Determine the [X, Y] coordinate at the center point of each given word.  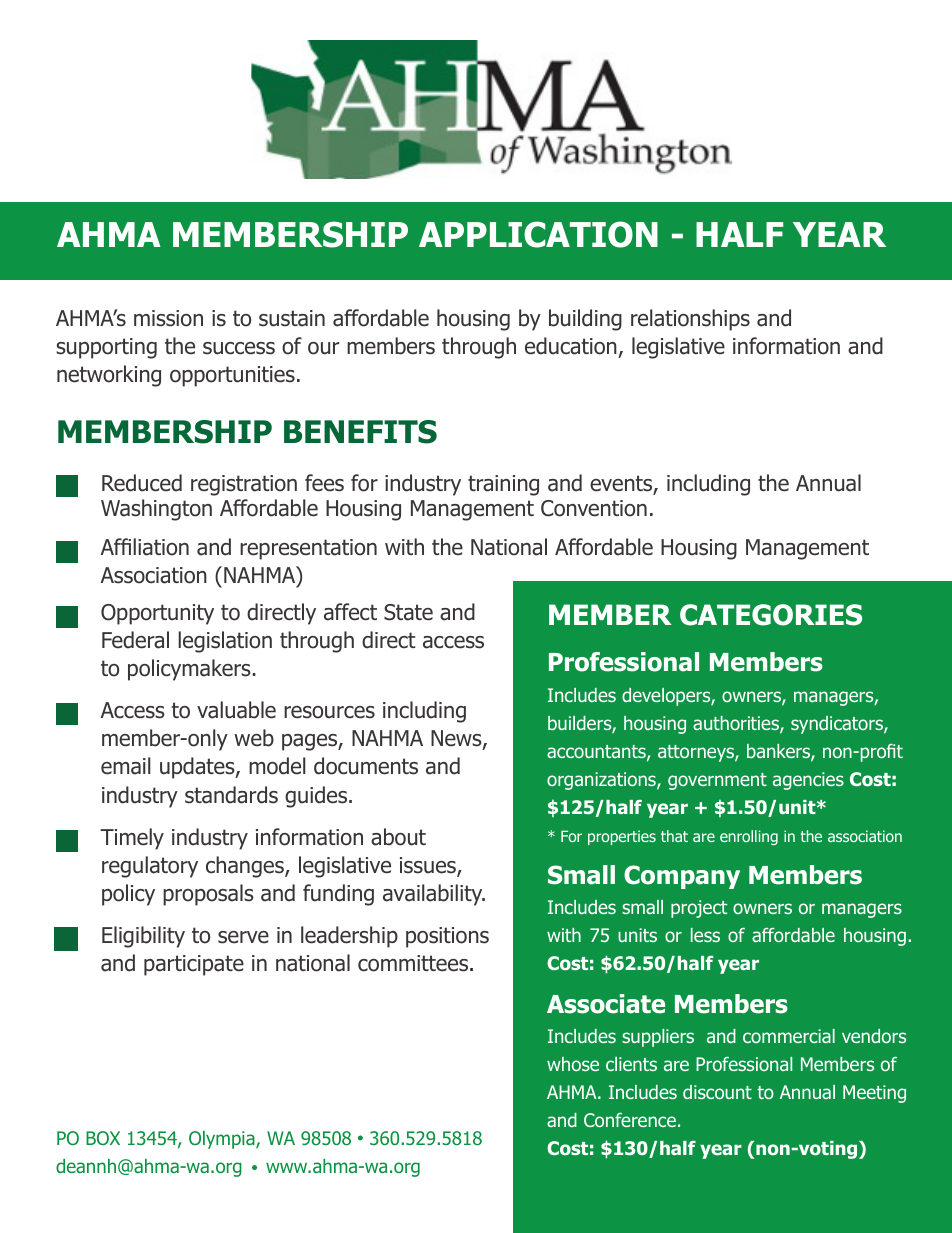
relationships [690, 320]
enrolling [749, 837]
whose [573, 1064]
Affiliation [145, 547]
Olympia [223, 1140]
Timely [132, 839]
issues [429, 866]
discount [717, 1092]
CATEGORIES [771, 615]
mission [168, 318]
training [503, 485]
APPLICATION [538, 234]
